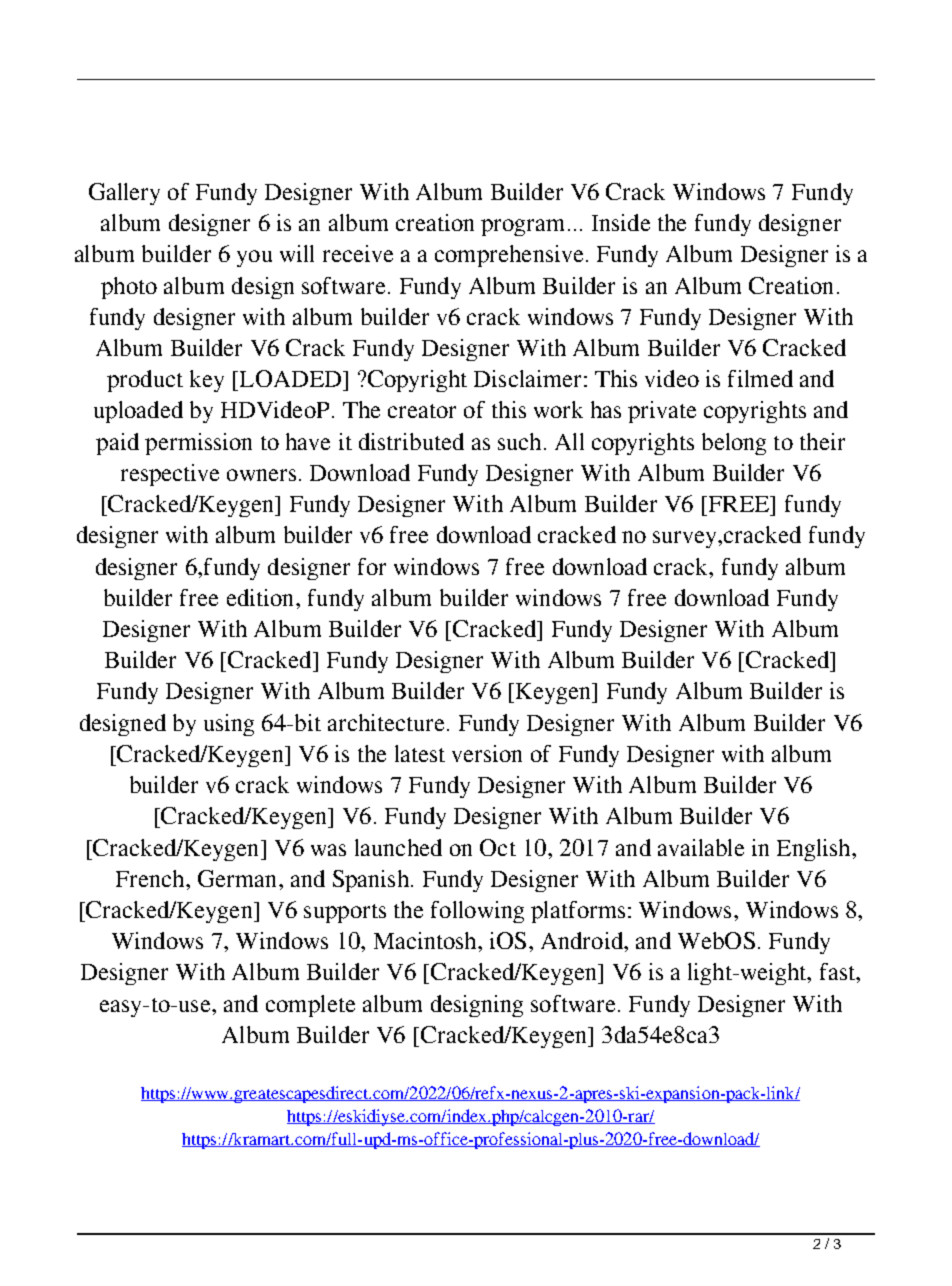  Describe the element at coordinates (426, 940) in the screenshot. I see `Macintosh` at that location.
